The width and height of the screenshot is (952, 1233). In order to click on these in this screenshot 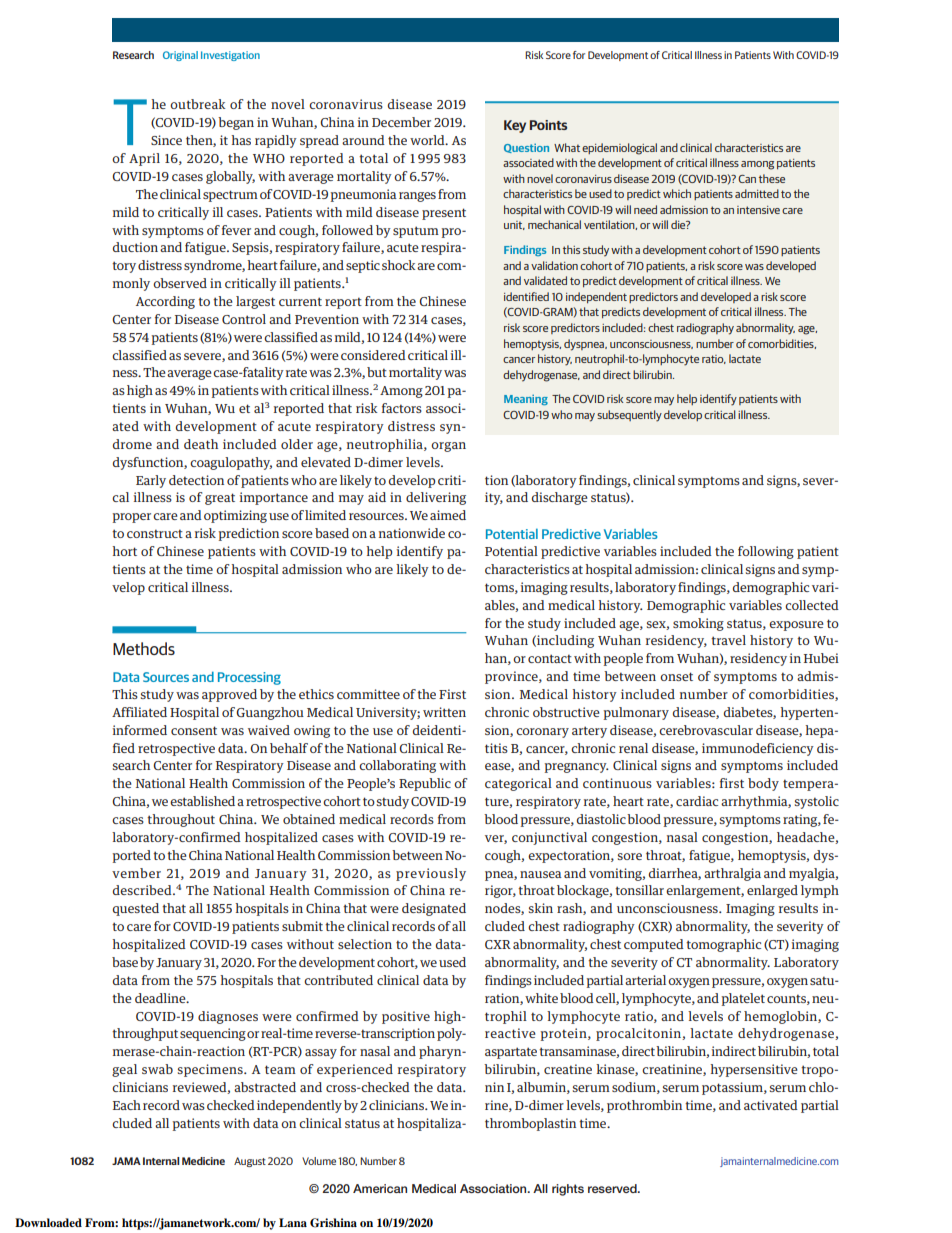, I will do `click(772, 178)`.
